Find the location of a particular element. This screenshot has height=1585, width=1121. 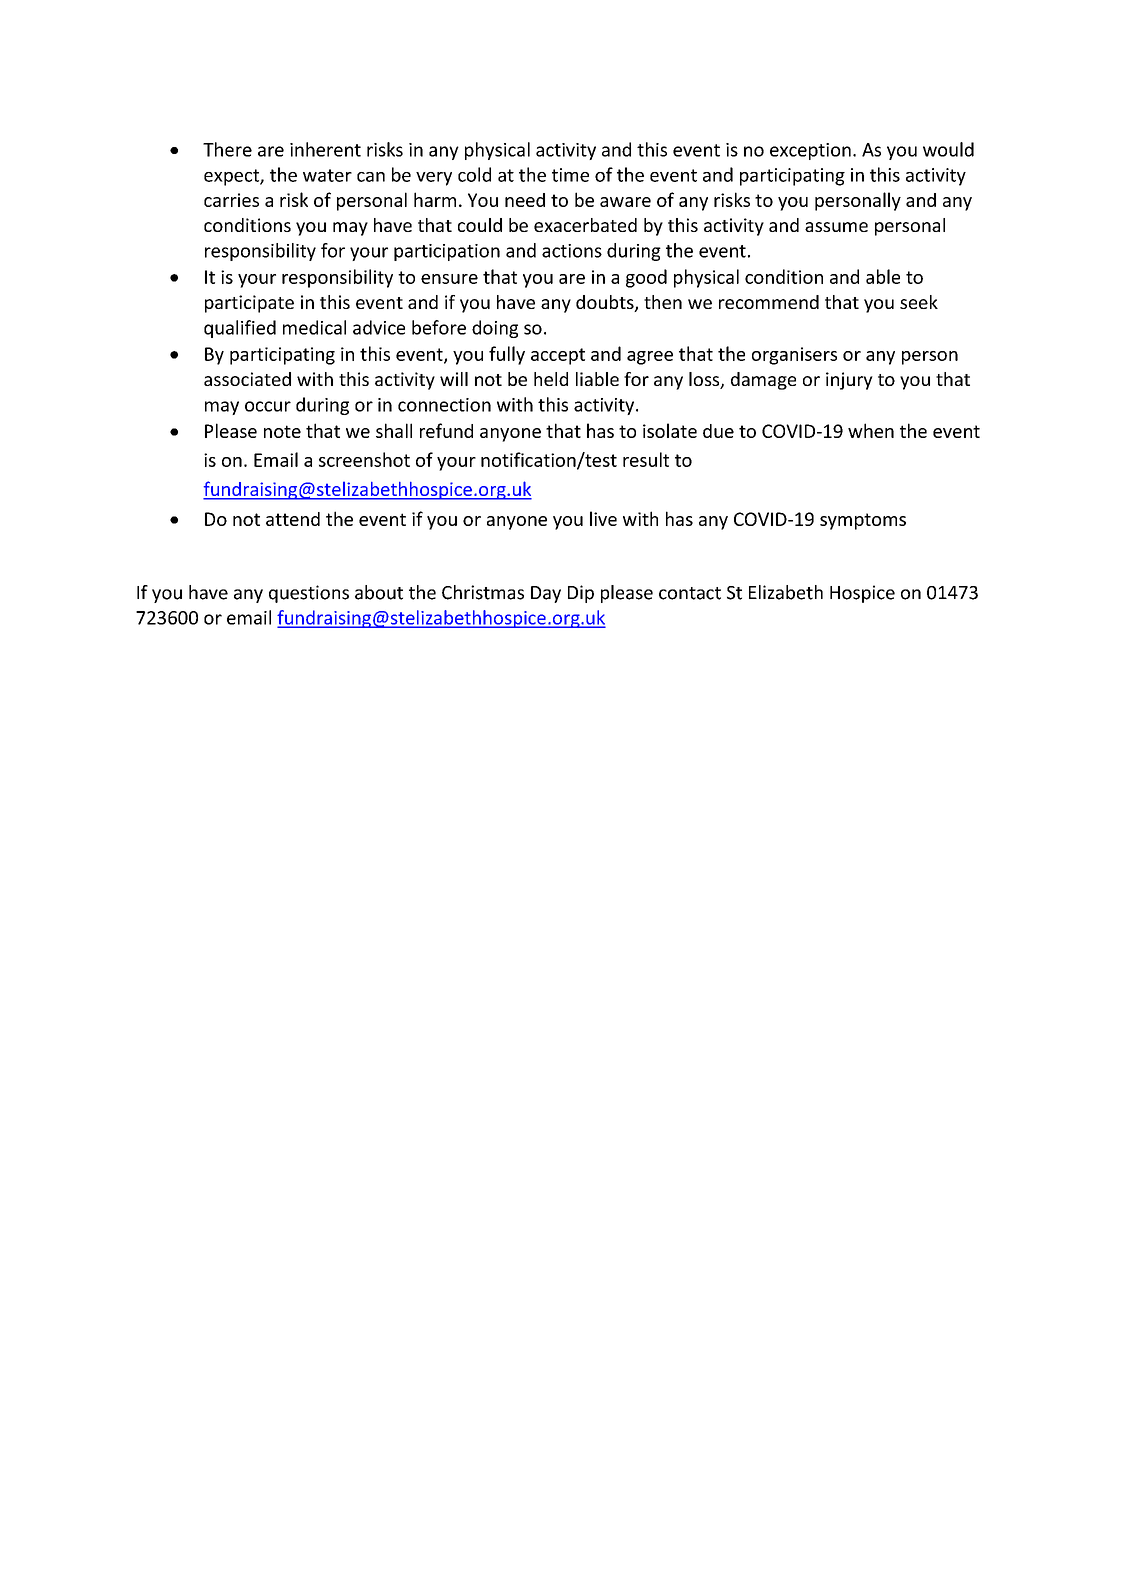

screenshot is located at coordinates (364, 459).
